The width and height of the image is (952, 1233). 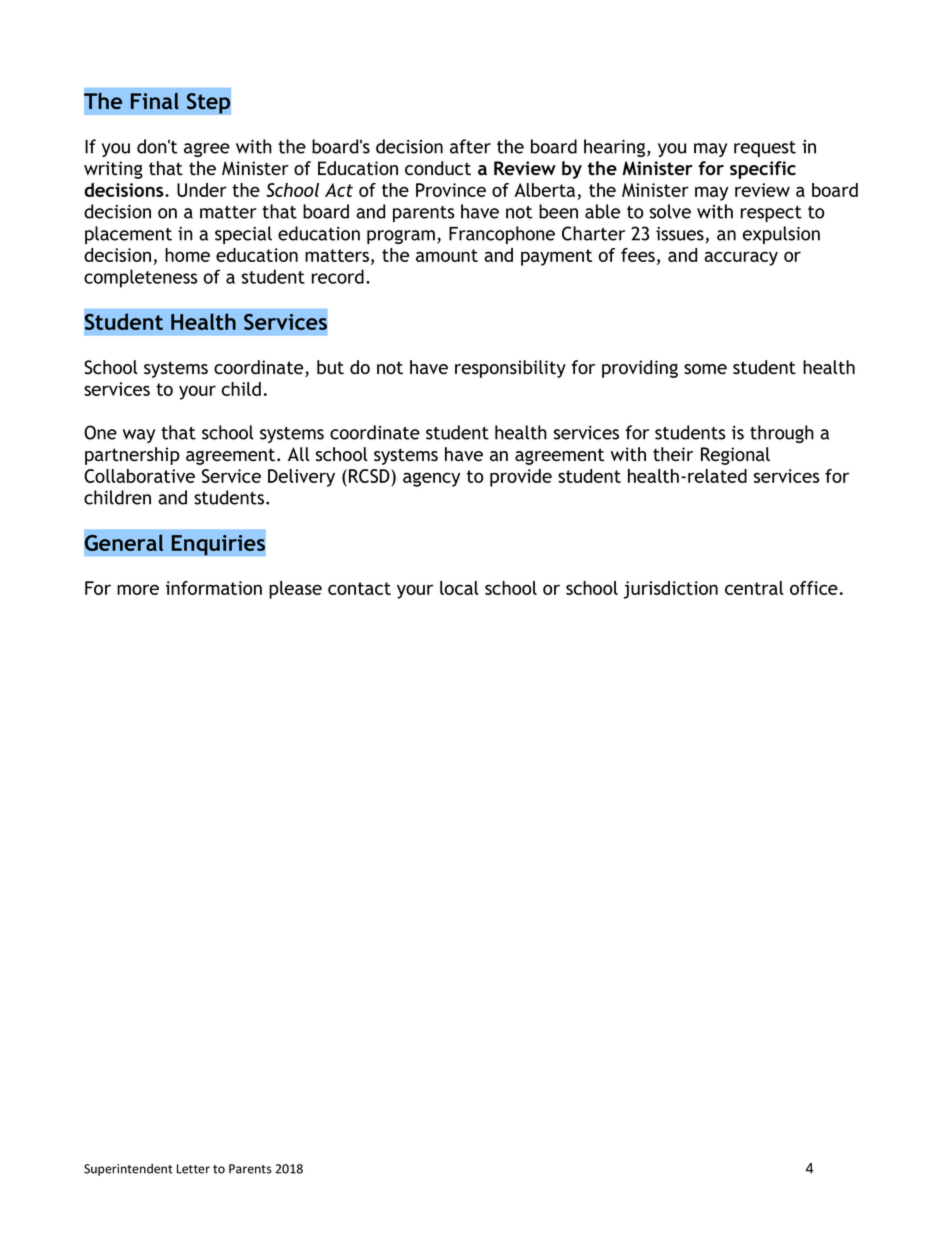 I want to click on Final, so click(x=155, y=101).
